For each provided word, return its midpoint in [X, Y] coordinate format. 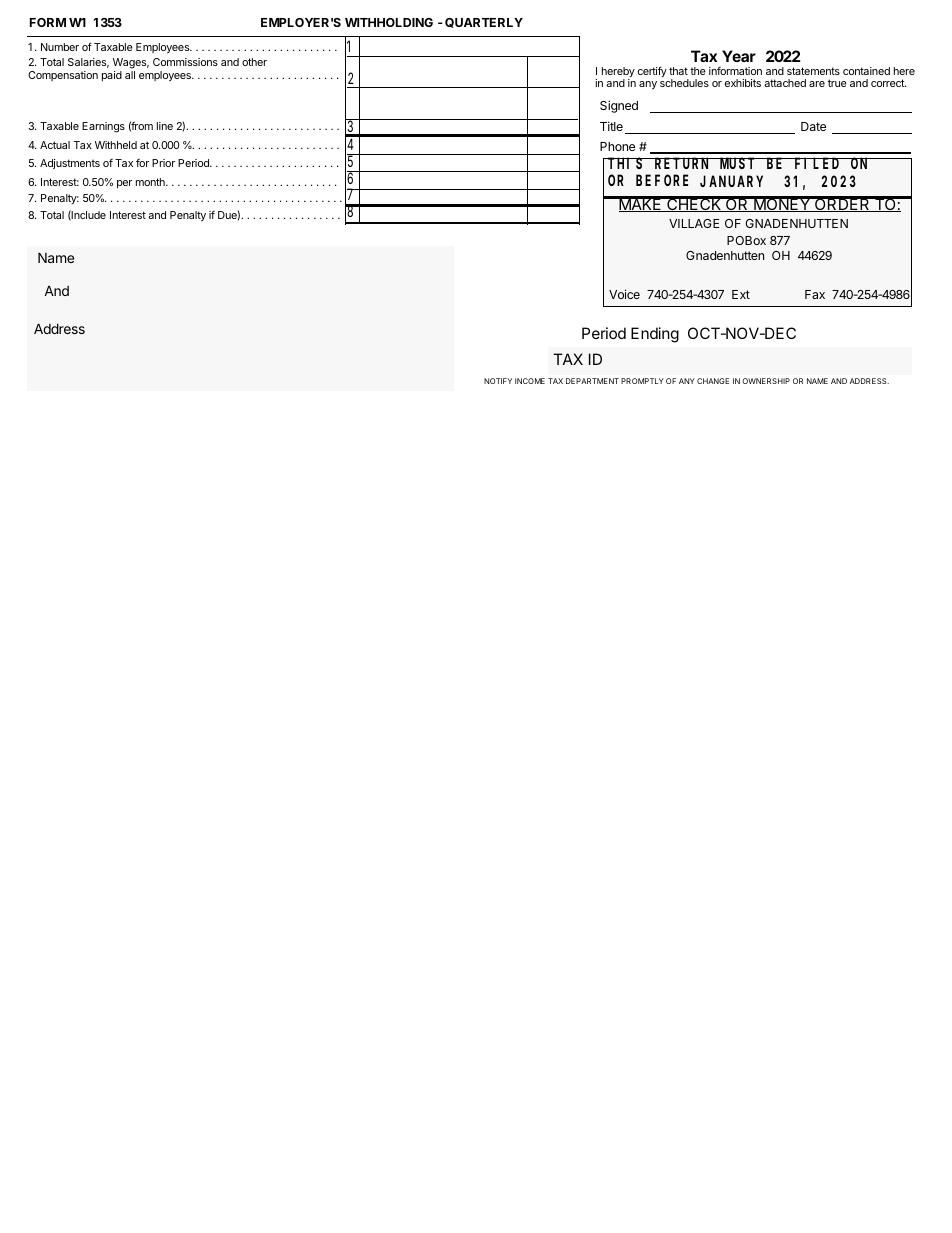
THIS [626, 163]
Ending [655, 335]
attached [785, 83]
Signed [619, 106]
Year [739, 56]
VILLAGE [694, 223]
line [165, 126]
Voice [624, 294]
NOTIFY [498, 381]
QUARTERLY [484, 23]
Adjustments [70, 164]
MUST [738, 163]
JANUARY [731, 182]
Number [60, 47]
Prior [163, 163]
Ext [741, 294]
